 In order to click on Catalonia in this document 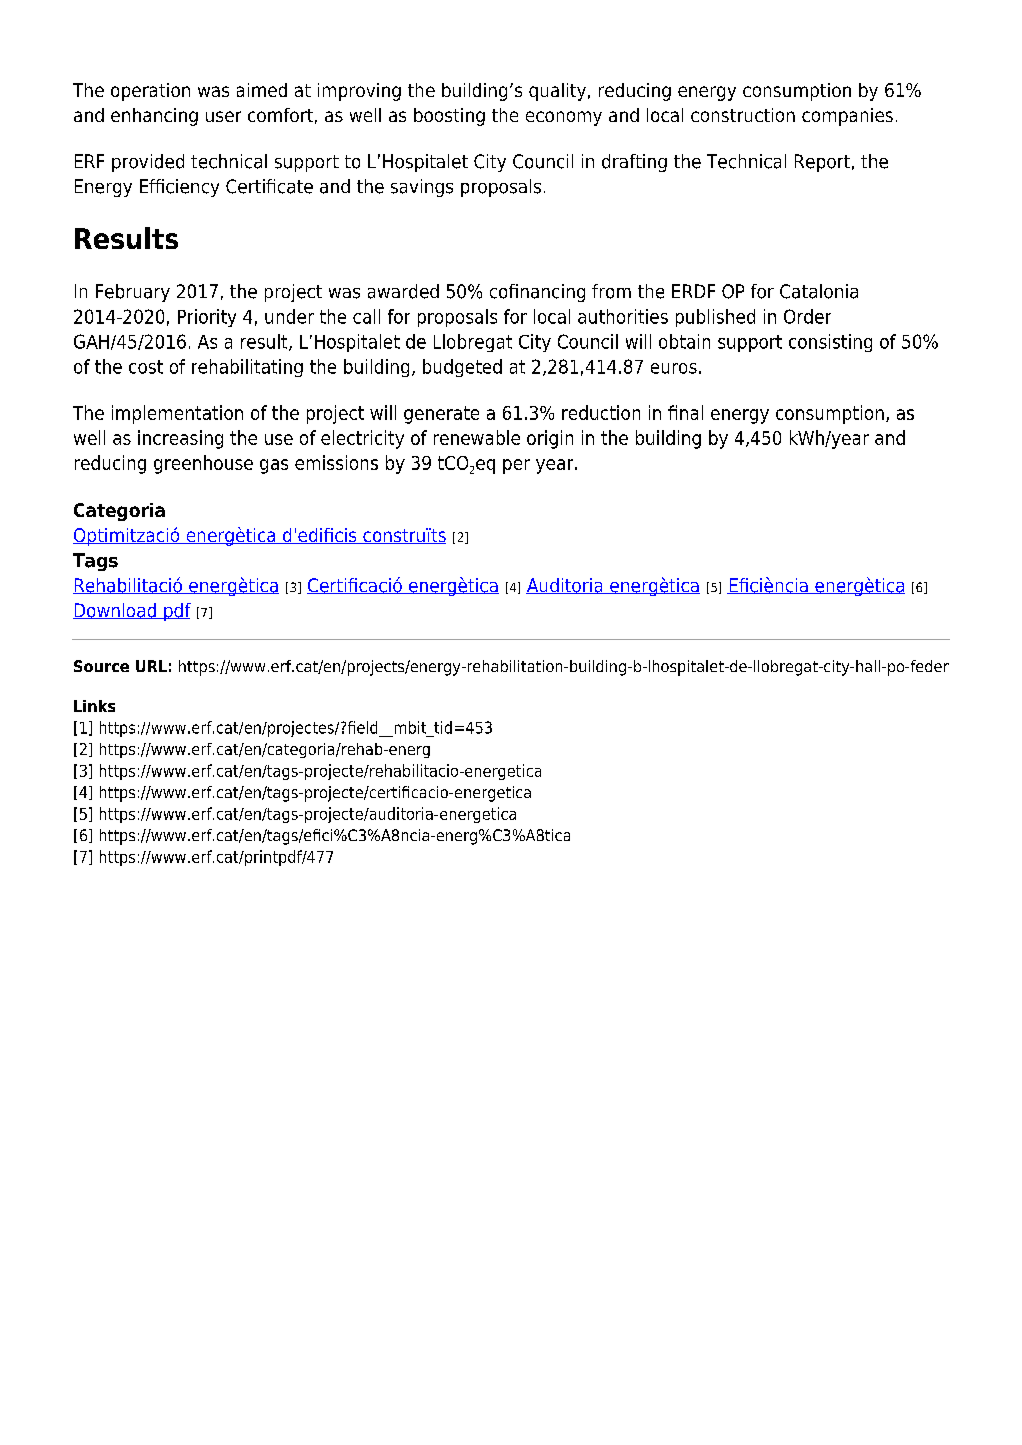, I will do `click(819, 291)`.
